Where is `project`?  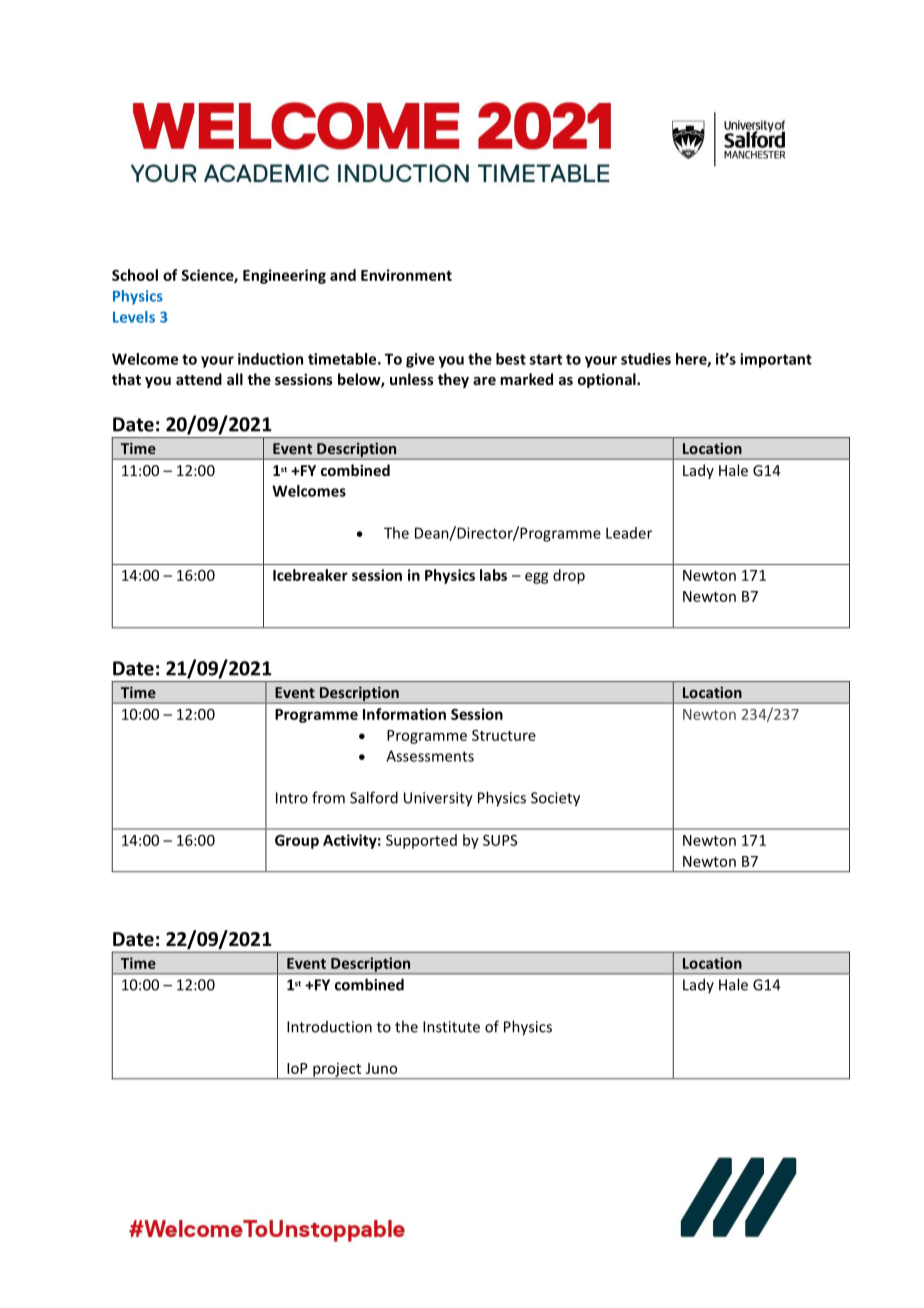 project is located at coordinates (337, 1071).
